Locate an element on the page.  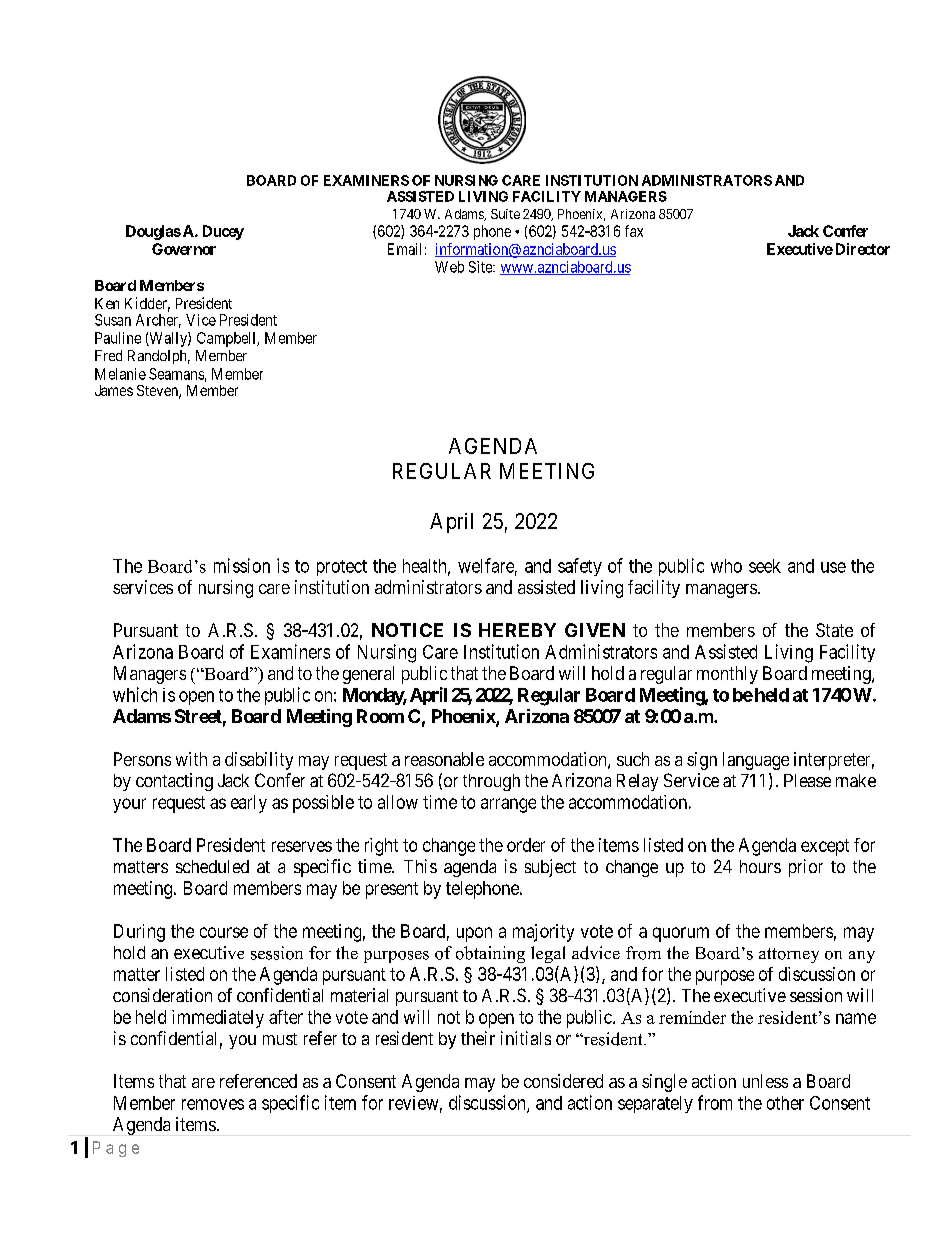
monthly is located at coordinates (727, 675).
